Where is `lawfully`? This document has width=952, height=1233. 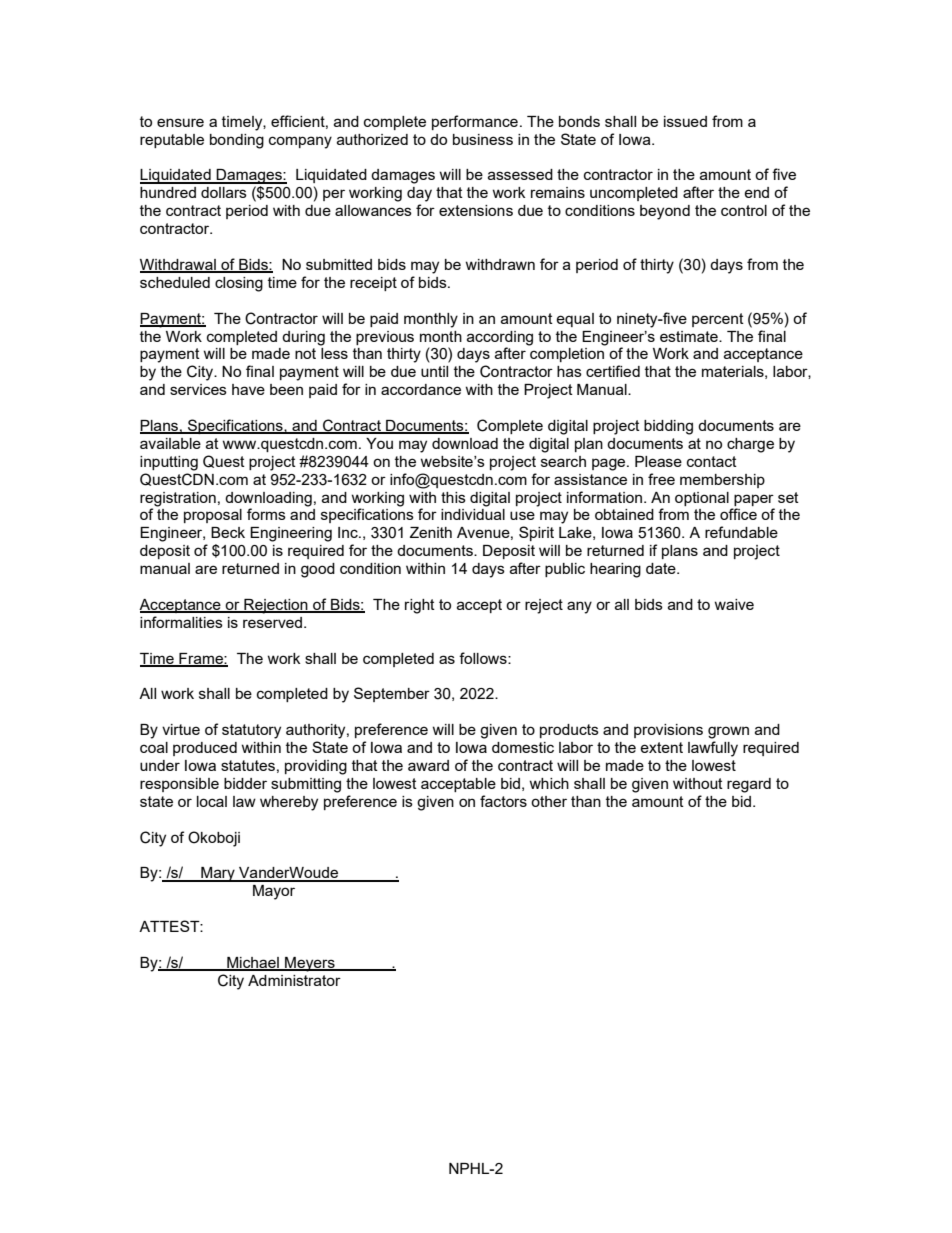 lawfully is located at coordinates (713, 749).
